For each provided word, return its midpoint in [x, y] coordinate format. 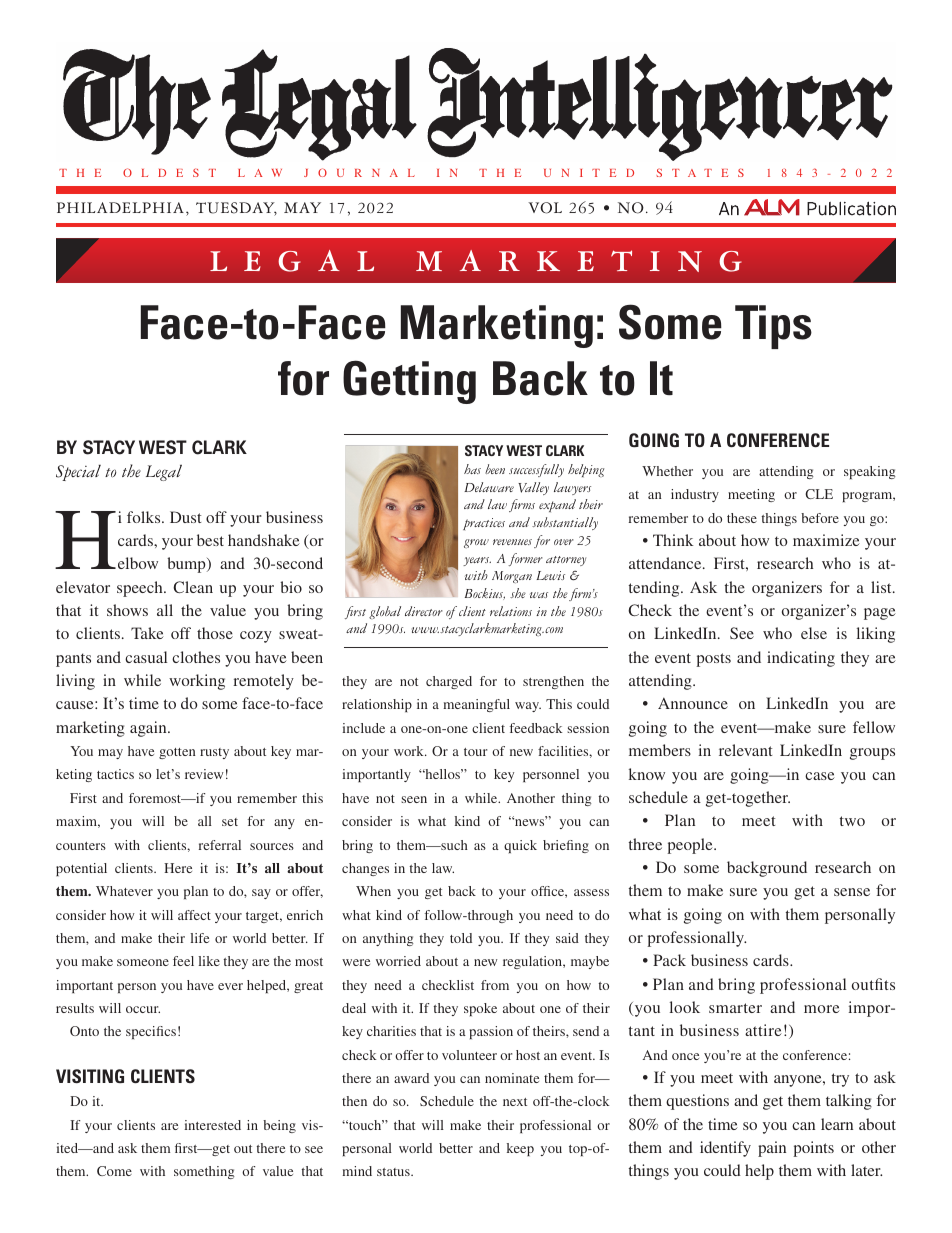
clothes [196, 657]
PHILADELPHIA [120, 207]
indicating [801, 659]
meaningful [476, 705]
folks [145, 517]
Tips [773, 327]
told [461, 938]
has [472, 469]
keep [520, 1149]
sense [852, 892]
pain [772, 1149]
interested [212, 1125]
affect [194, 915]
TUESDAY [236, 209]
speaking [869, 472]
